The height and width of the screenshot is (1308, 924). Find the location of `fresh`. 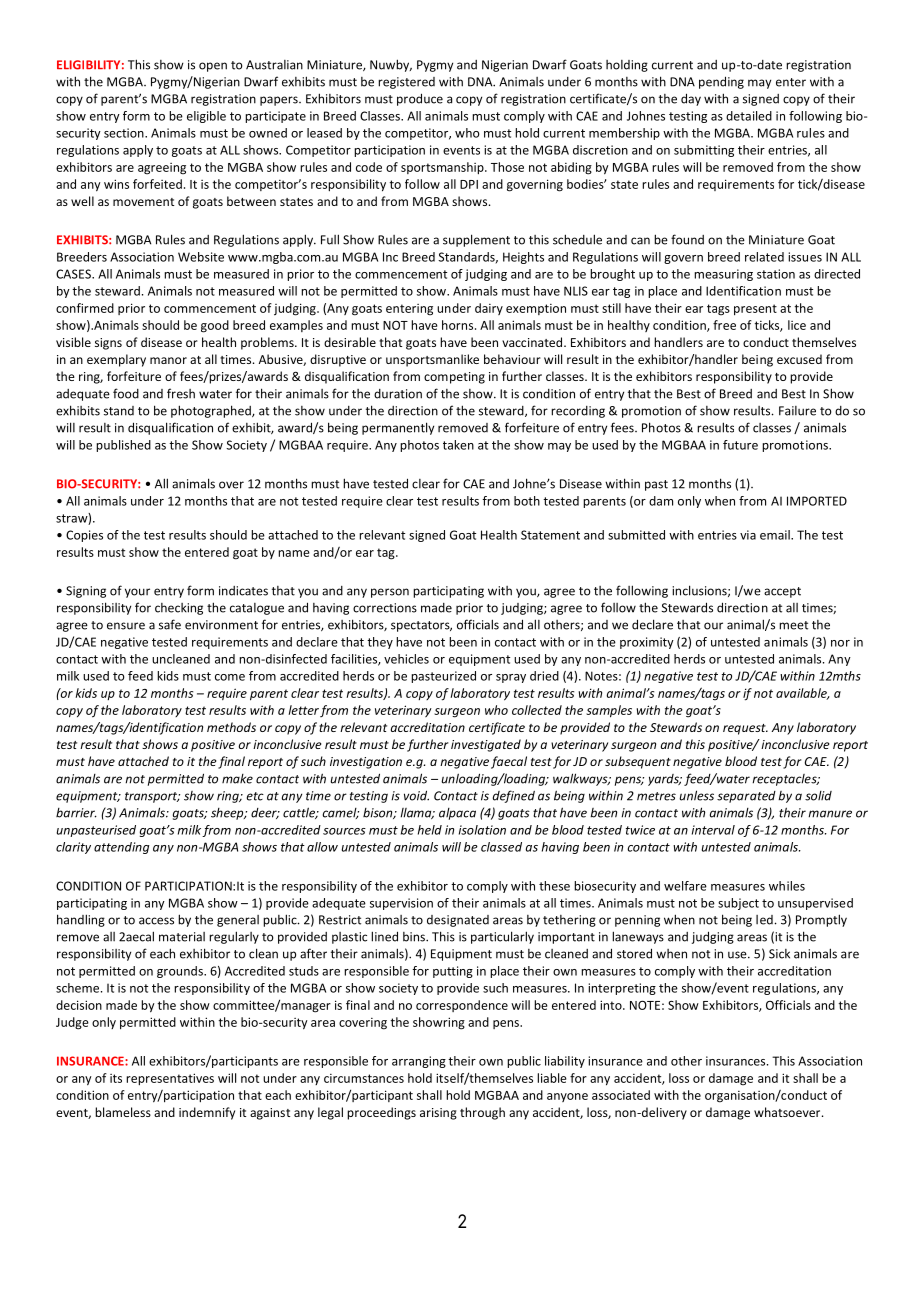

fresh is located at coordinates (181, 393).
